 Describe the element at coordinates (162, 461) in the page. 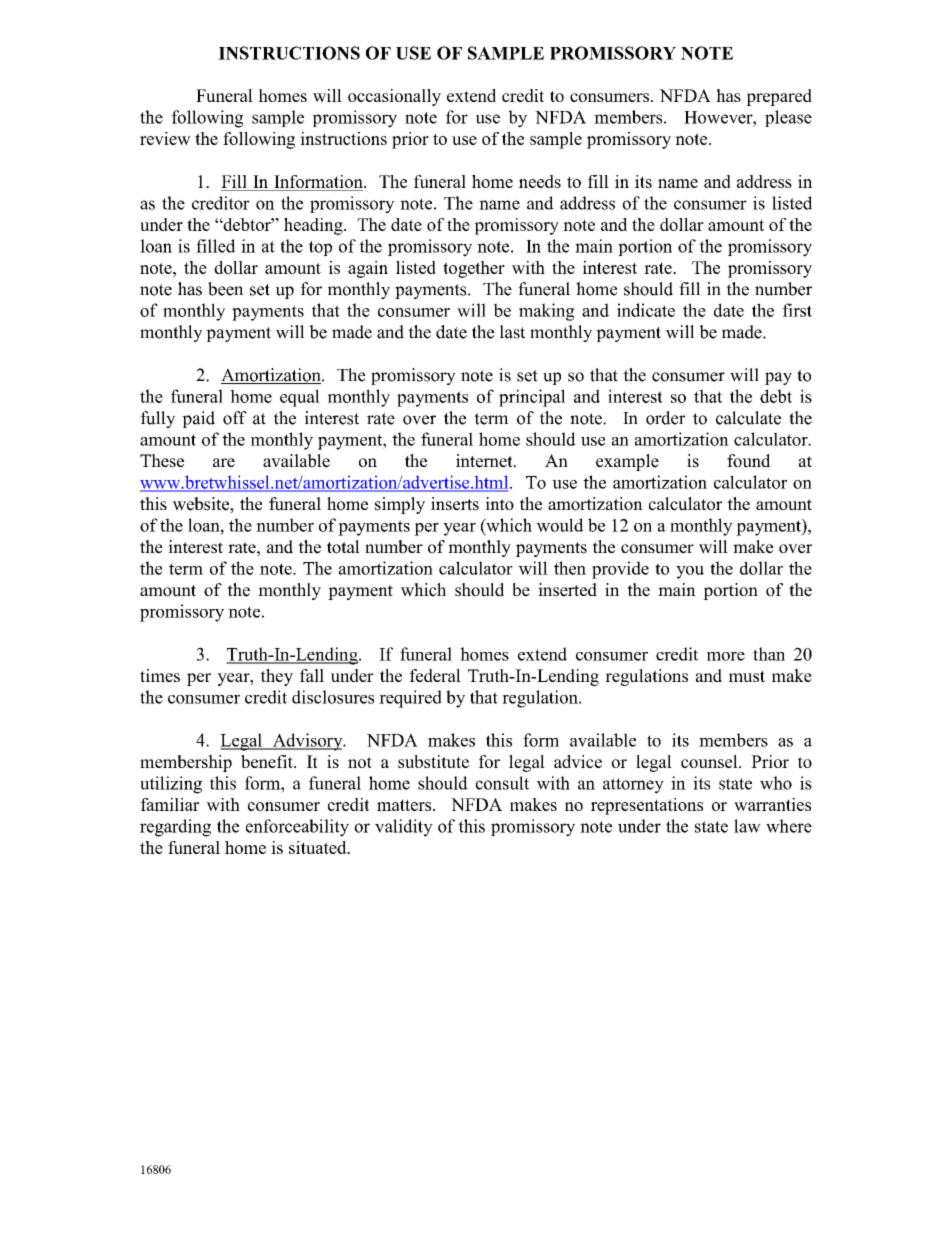

I see `These` at that location.
